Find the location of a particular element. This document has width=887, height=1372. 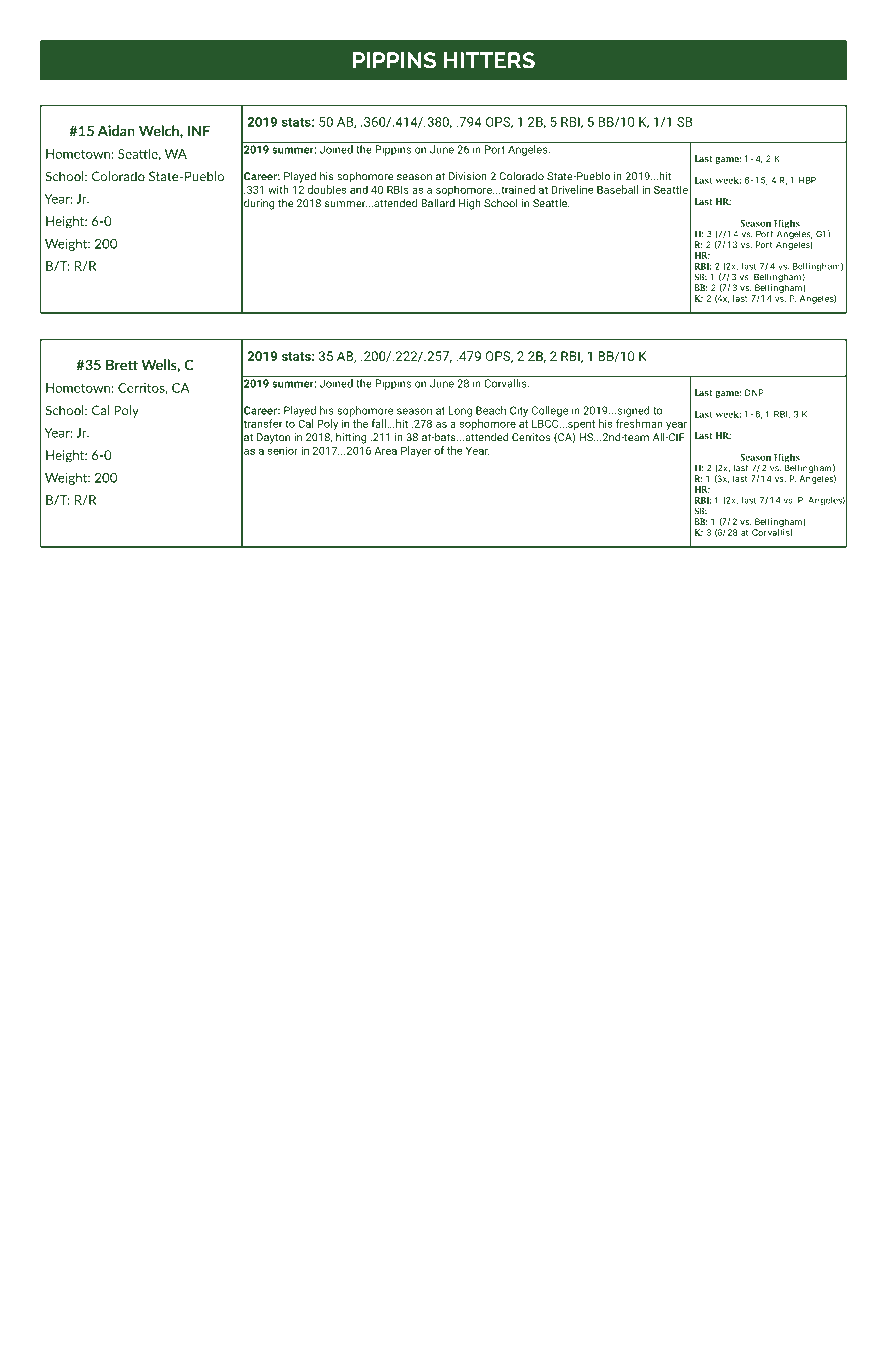

Dayton is located at coordinates (273, 438).
